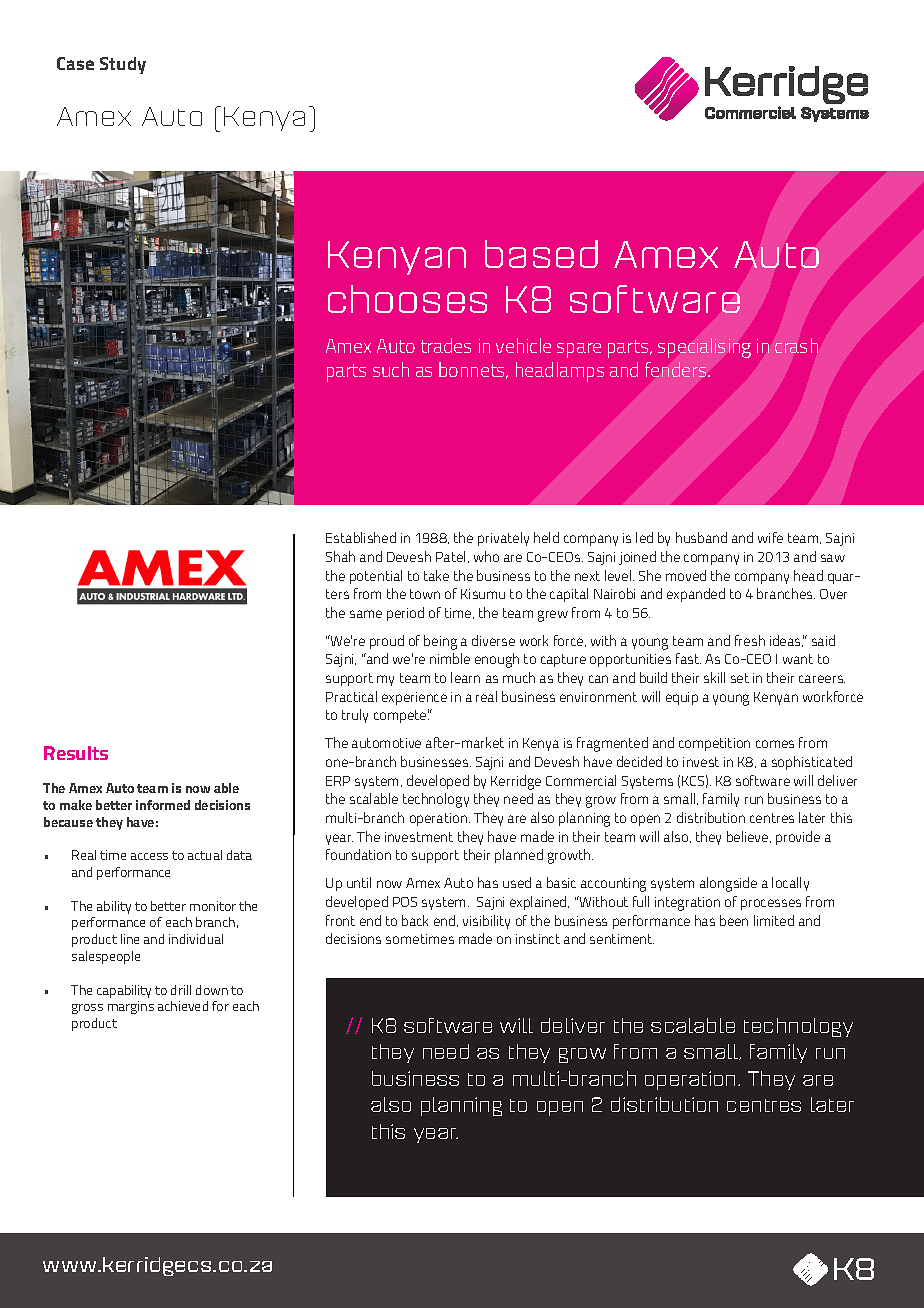  Describe the element at coordinates (677, 369) in the screenshot. I see `fenders` at that location.
